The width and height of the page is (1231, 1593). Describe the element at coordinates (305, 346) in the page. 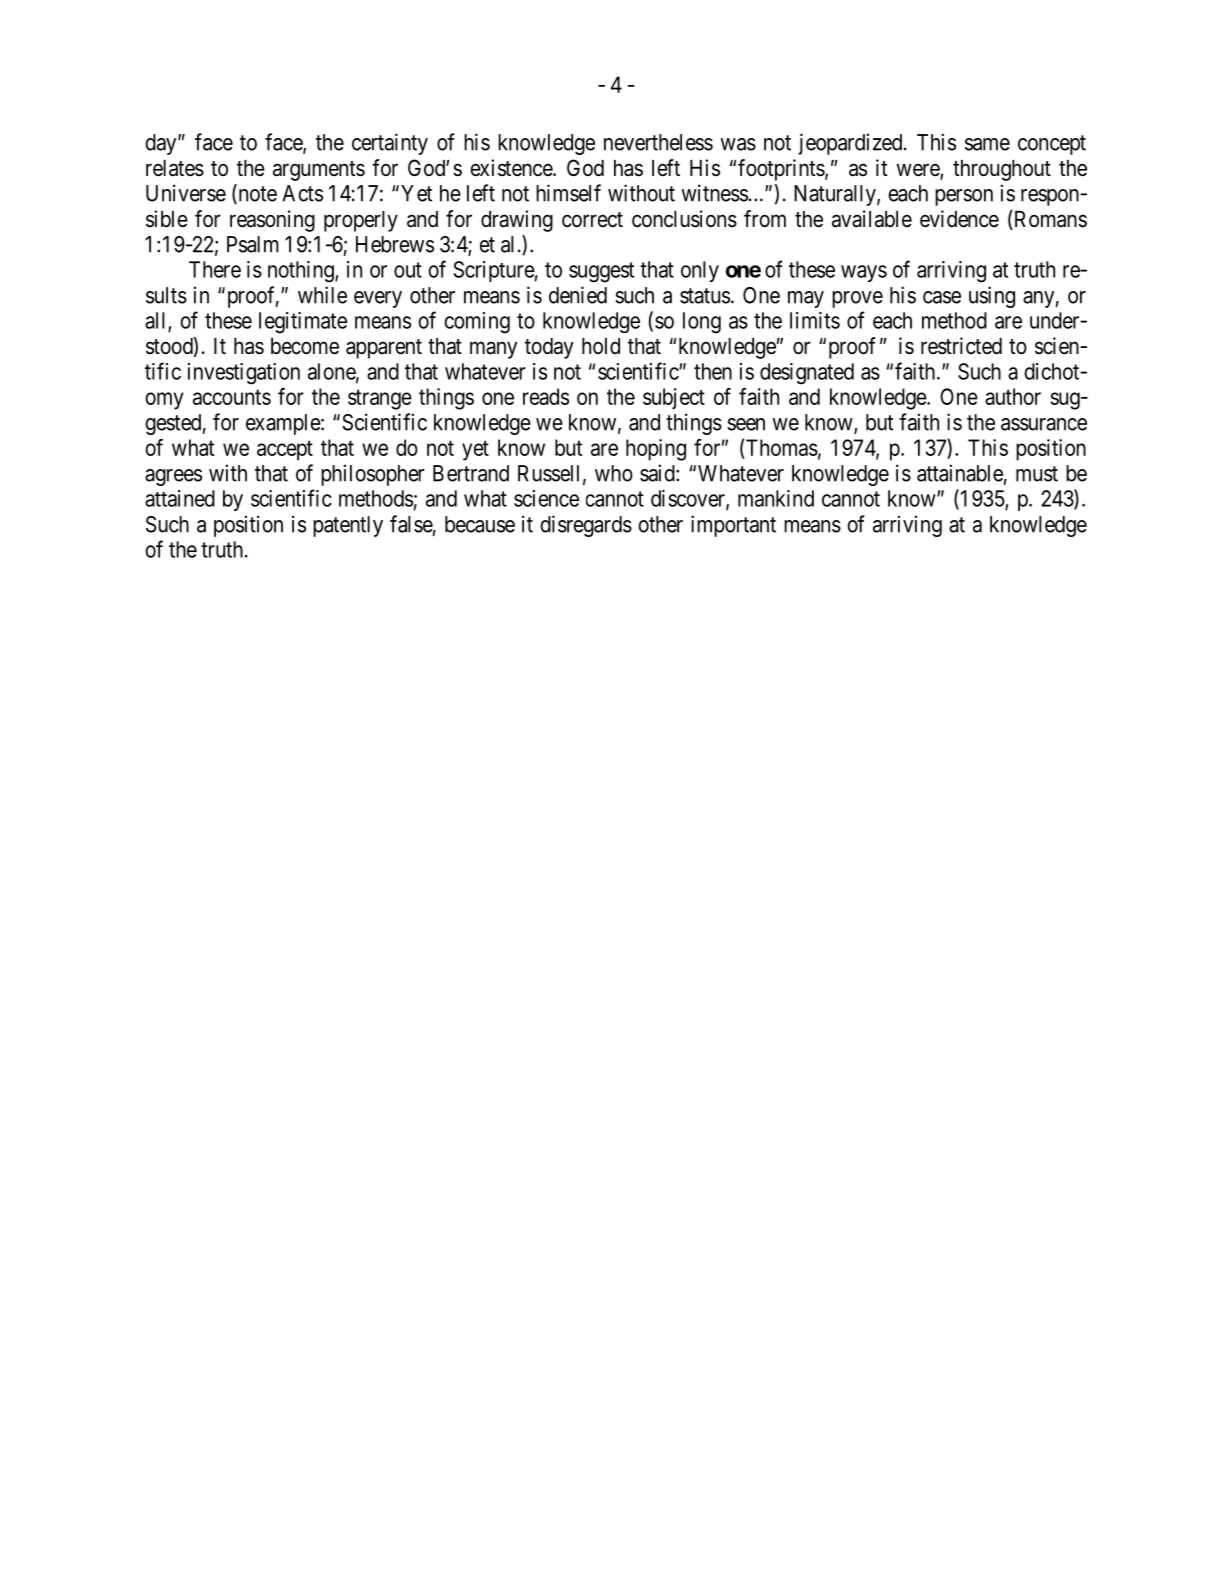

I see `become` at that location.
